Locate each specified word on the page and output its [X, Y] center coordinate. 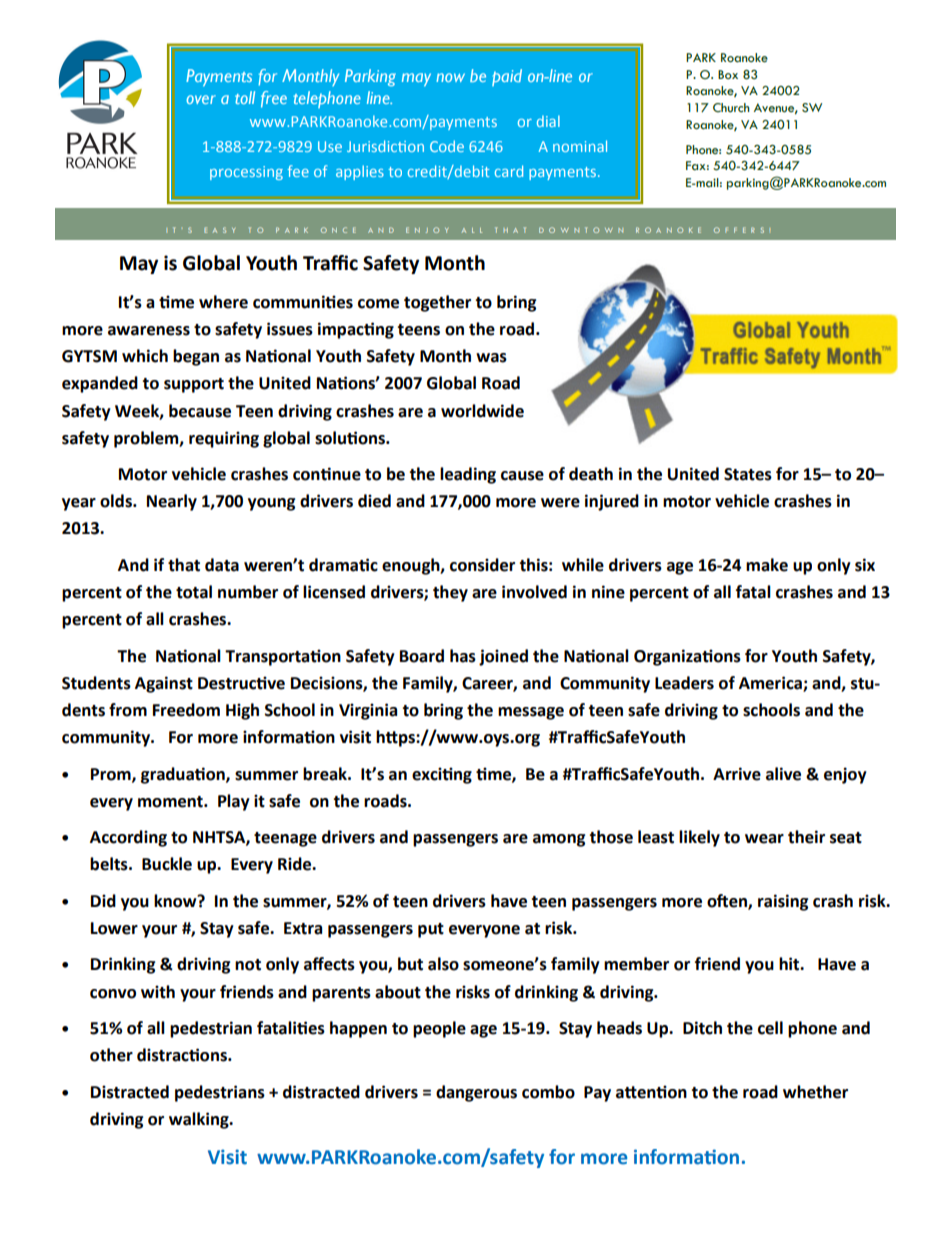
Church [731, 108]
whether [815, 1092]
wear [764, 839]
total [194, 592]
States [748, 474]
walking [200, 1120]
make [767, 565]
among [559, 840]
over [201, 99]
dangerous [476, 1093]
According [128, 838]
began [196, 357]
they [450, 593]
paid [507, 77]
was [491, 358]
